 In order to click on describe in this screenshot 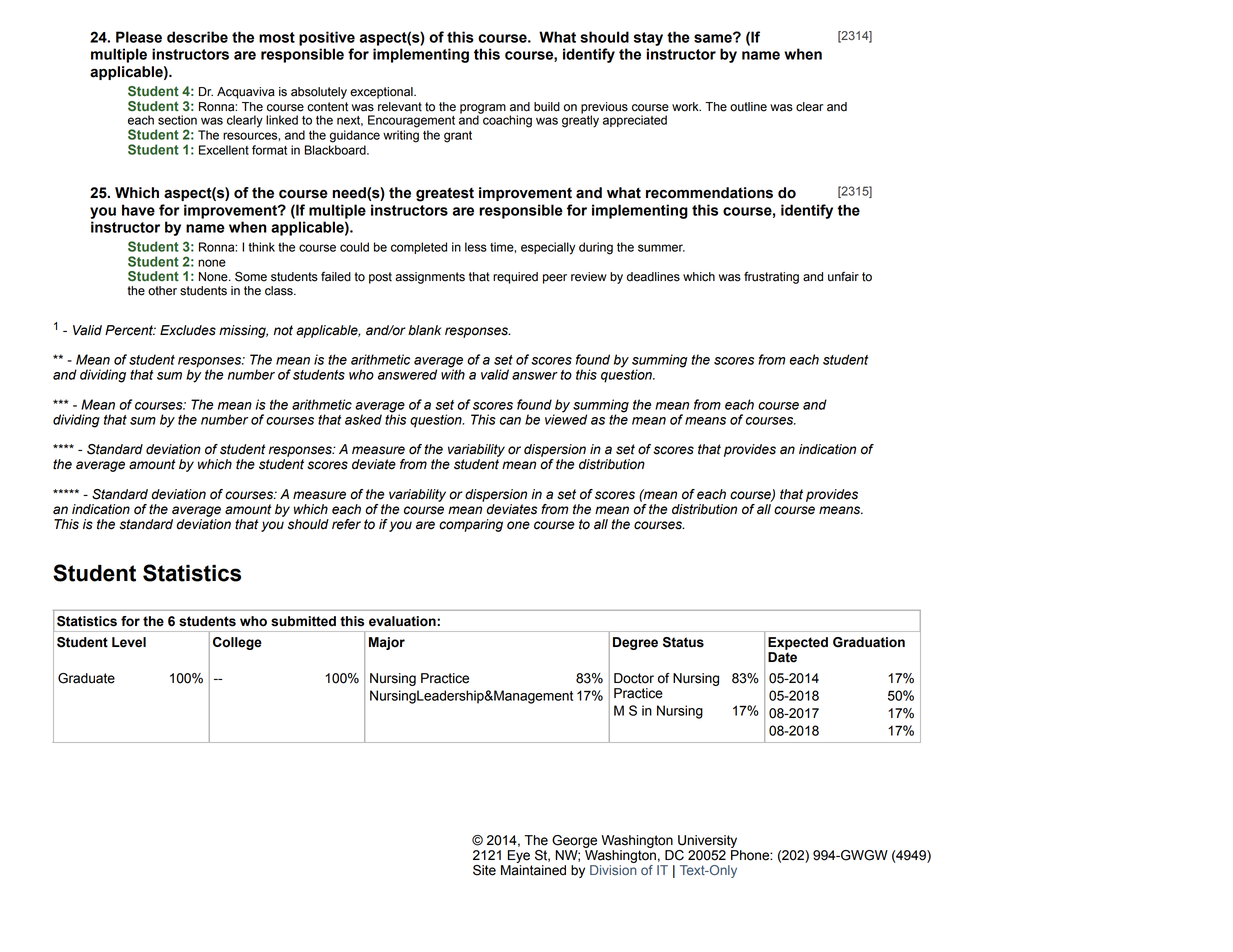, I will do `click(197, 37)`.
